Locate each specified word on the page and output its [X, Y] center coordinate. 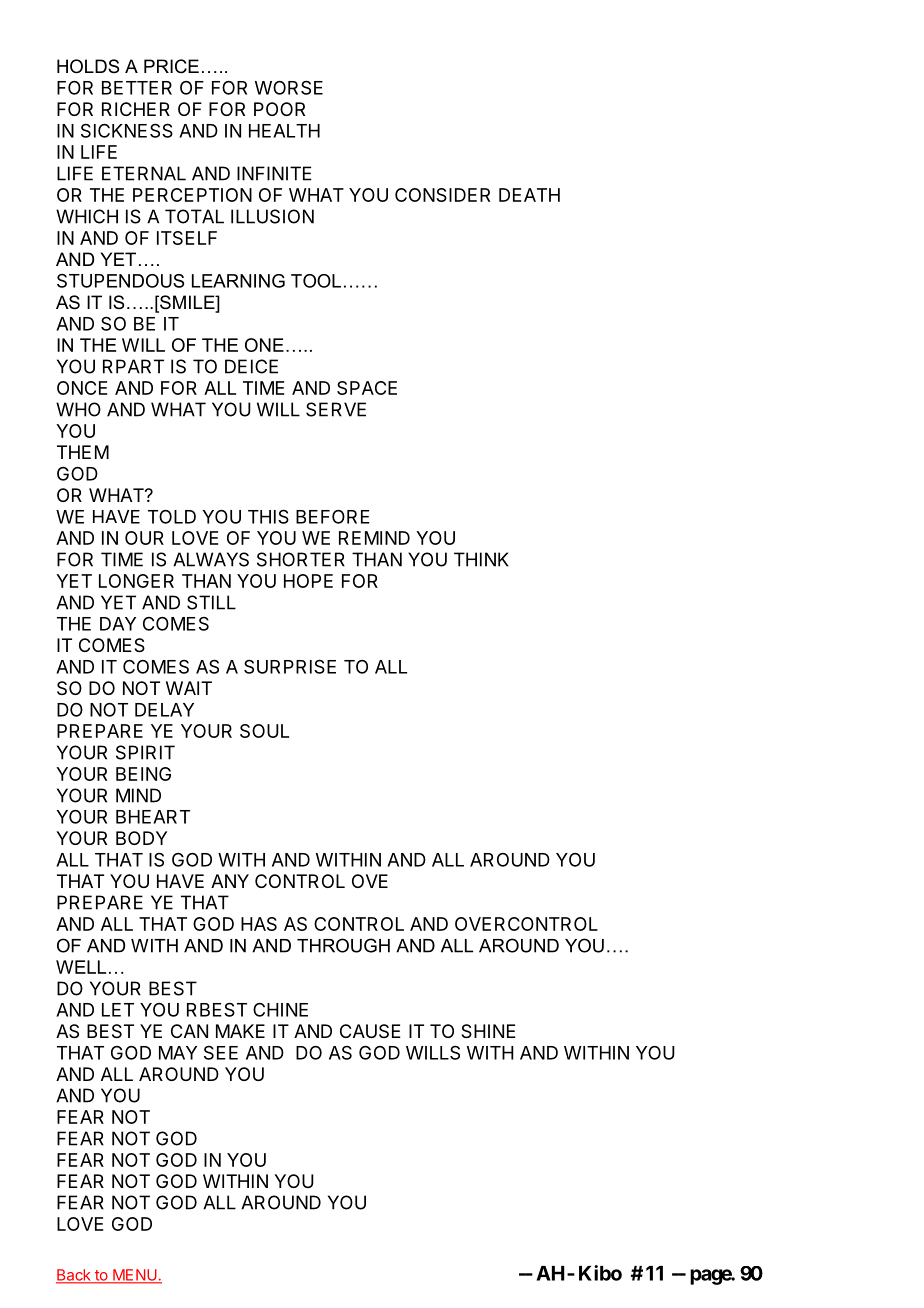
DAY [118, 624]
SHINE [488, 1031]
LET [118, 1010]
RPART [133, 366]
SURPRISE [290, 666]
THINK [481, 559]
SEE [221, 1052]
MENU [135, 1276]
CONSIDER [442, 195]
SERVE [336, 409]
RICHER [136, 109]
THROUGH [343, 945]
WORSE [289, 87]
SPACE [367, 388]
